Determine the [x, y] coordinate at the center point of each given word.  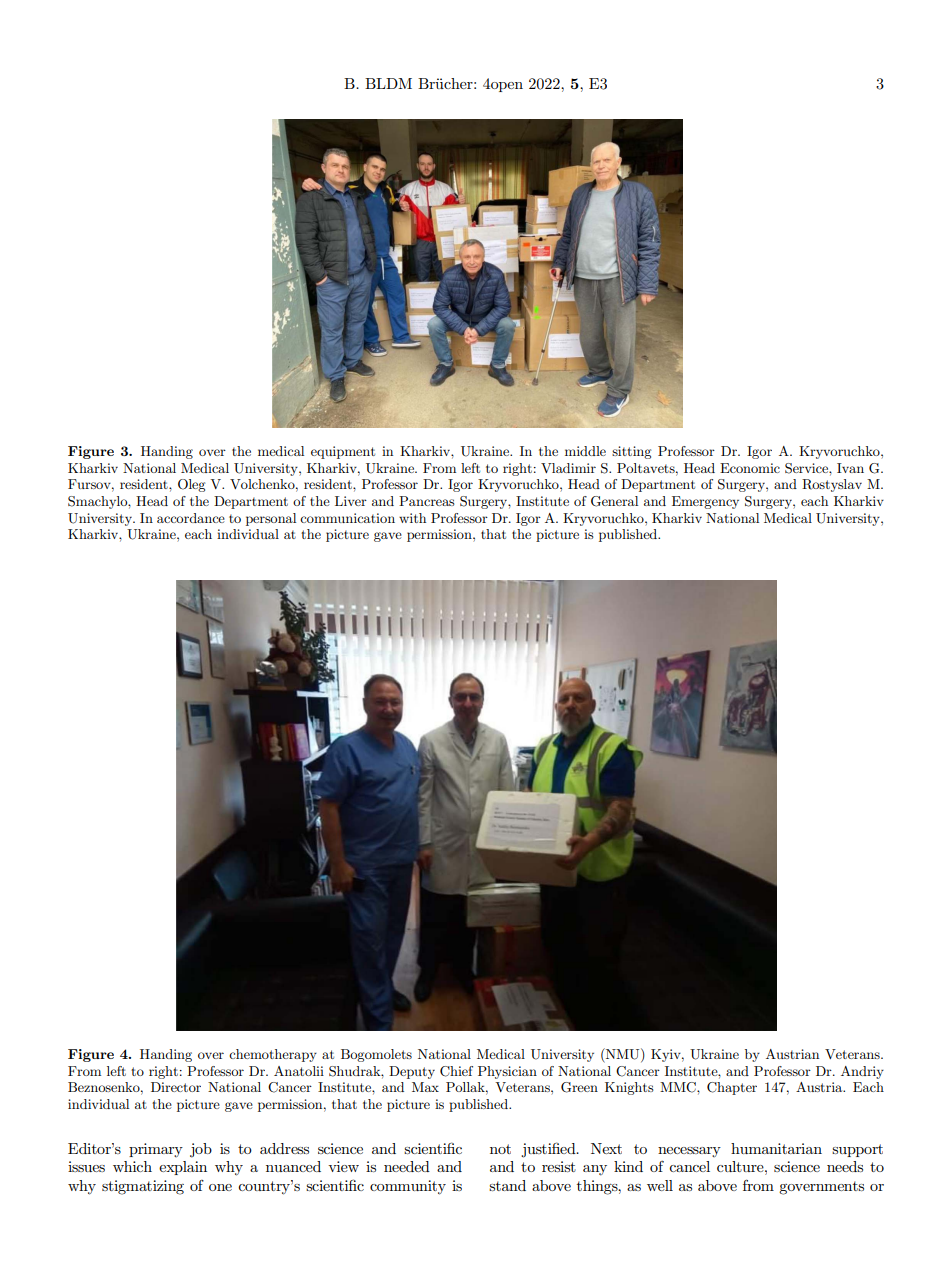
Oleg [191, 485]
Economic [750, 468]
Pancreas [427, 501]
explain [183, 1168]
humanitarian [776, 1148]
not [500, 1149]
